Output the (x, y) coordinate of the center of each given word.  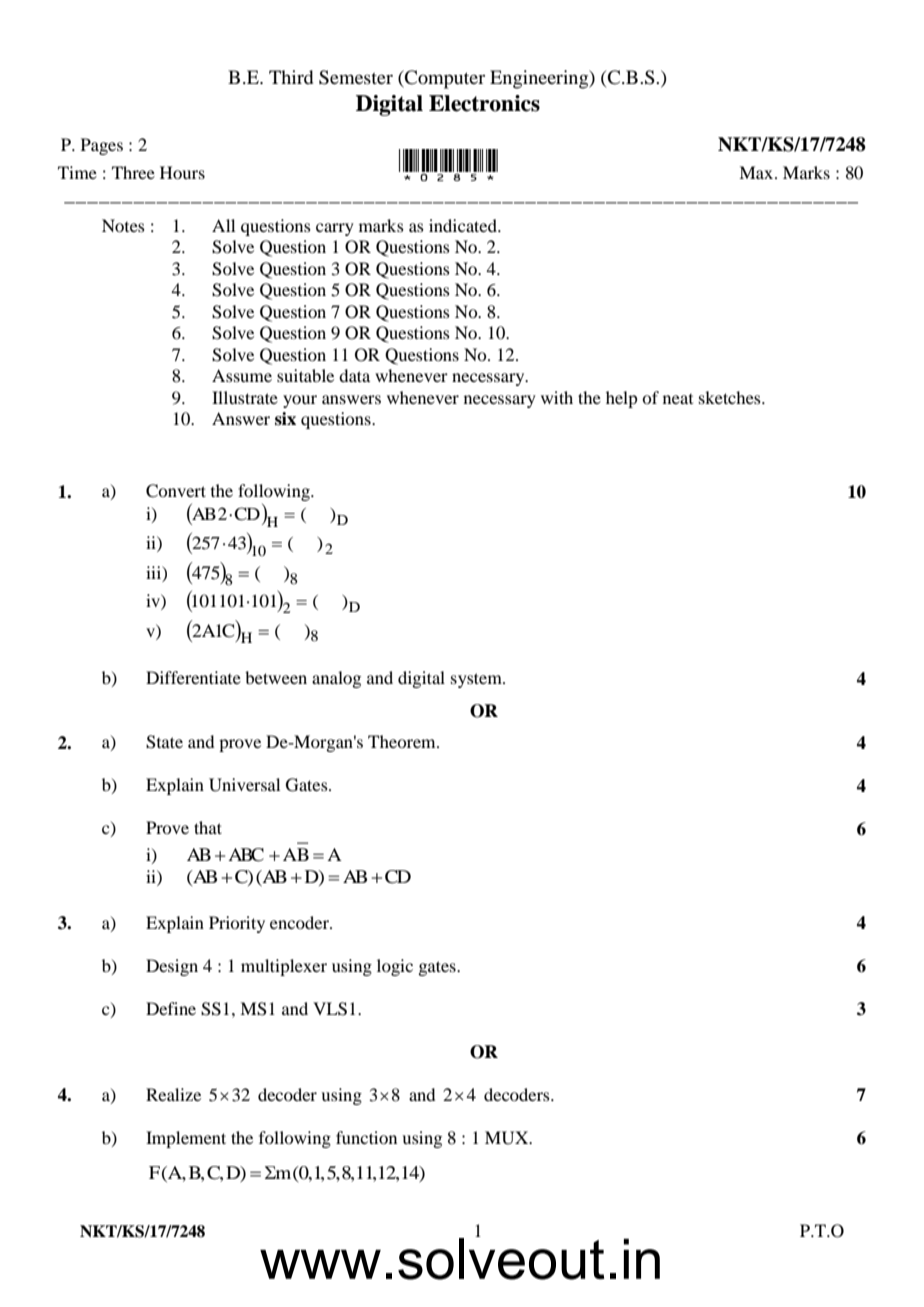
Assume (242, 375)
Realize (173, 1094)
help (621, 399)
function (366, 1137)
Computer (444, 79)
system (477, 680)
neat (678, 399)
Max (757, 172)
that (208, 827)
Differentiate (193, 677)
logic (395, 967)
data (354, 375)
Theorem (403, 741)
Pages (102, 146)
